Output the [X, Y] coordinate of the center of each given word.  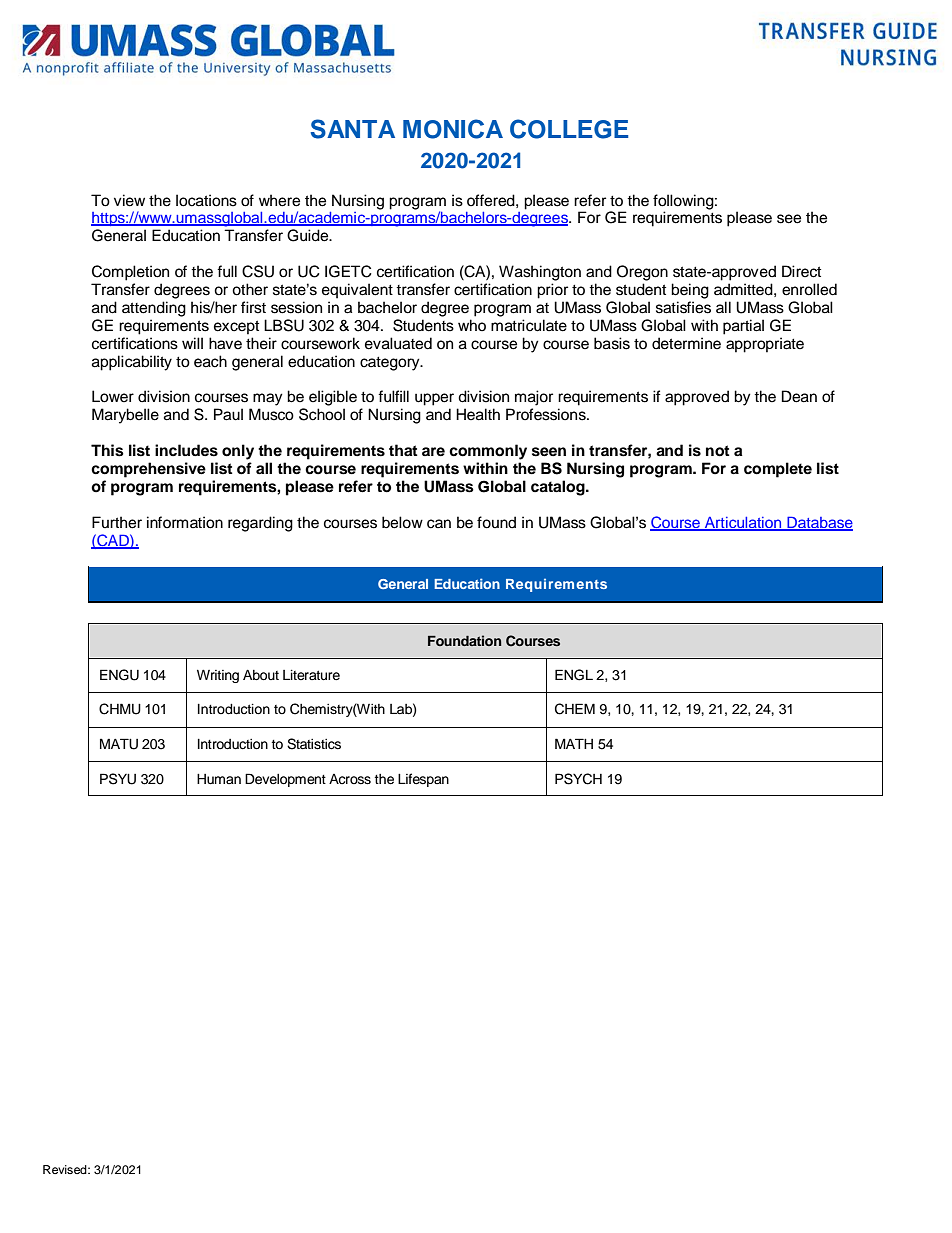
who [472, 325]
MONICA [453, 129]
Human [219, 779]
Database [819, 523]
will [192, 343]
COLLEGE [569, 129]
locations [206, 200]
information [185, 522]
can [439, 524]
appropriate [765, 345]
